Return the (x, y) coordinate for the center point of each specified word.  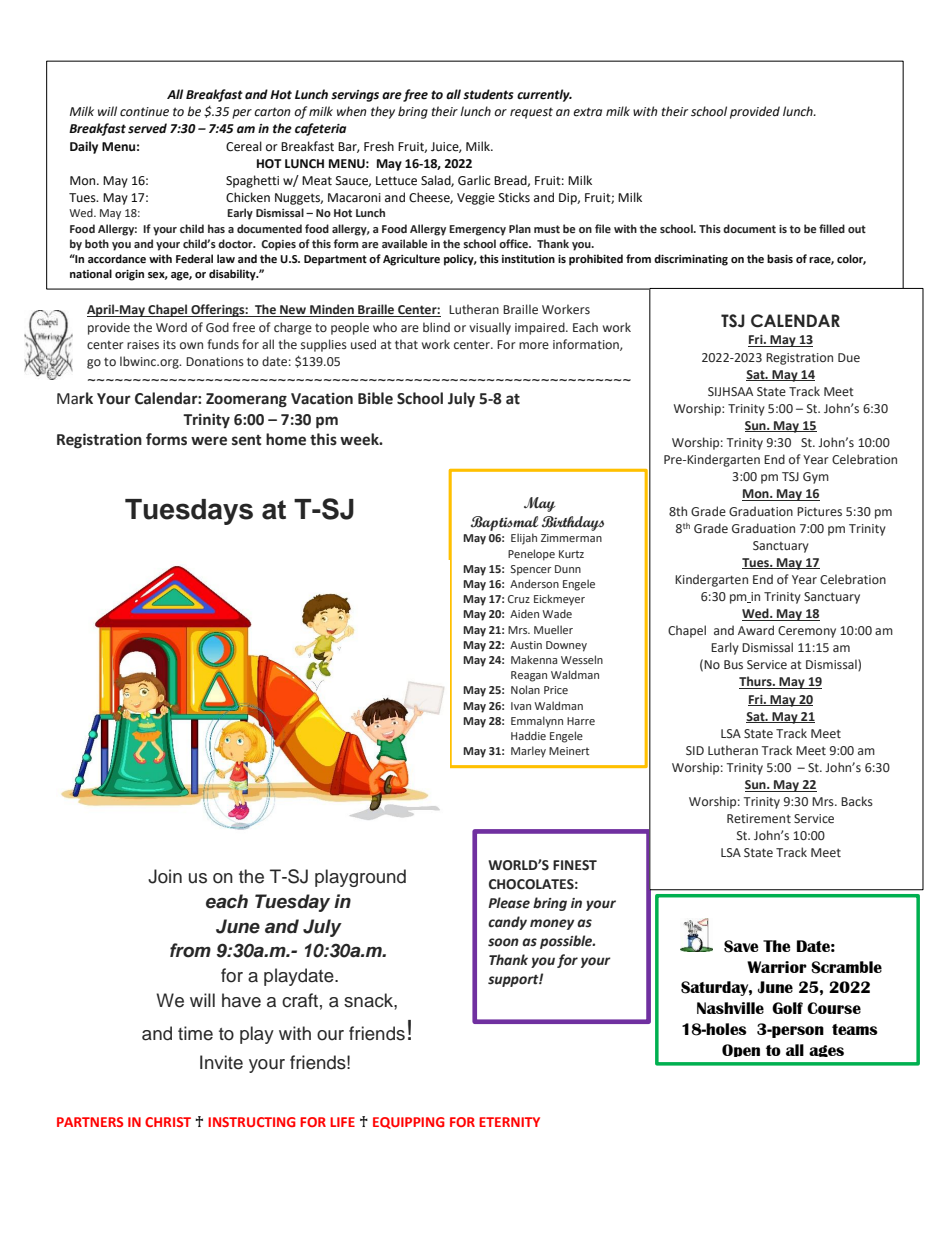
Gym (816, 478)
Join (165, 876)
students (488, 94)
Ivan (521, 706)
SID (695, 750)
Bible (375, 398)
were (209, 441)
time (195, 1033)
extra (587, 112)
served (147, 128)
